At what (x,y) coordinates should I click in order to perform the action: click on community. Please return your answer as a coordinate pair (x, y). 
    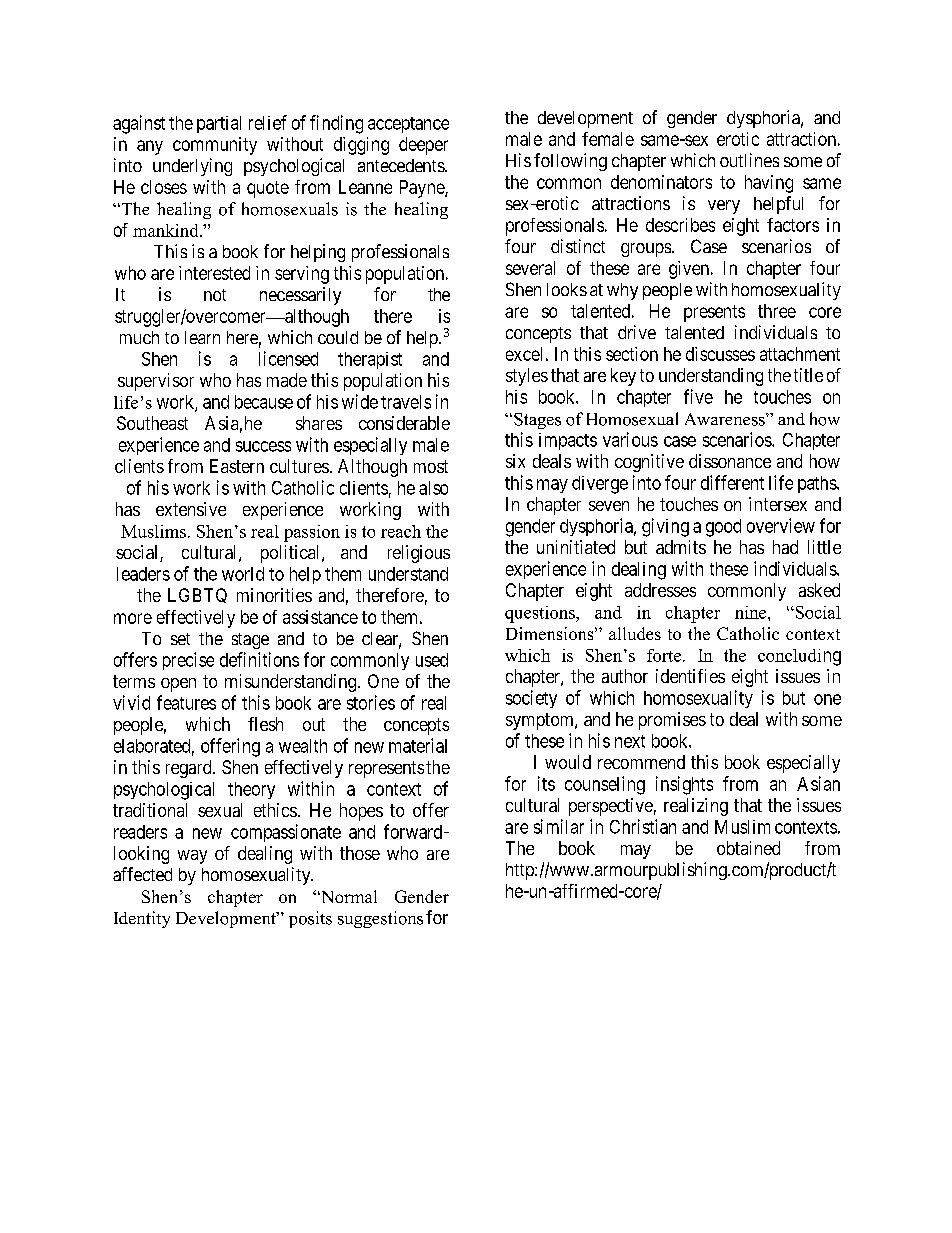
    Looking at the image, I should click on (215, 146).
